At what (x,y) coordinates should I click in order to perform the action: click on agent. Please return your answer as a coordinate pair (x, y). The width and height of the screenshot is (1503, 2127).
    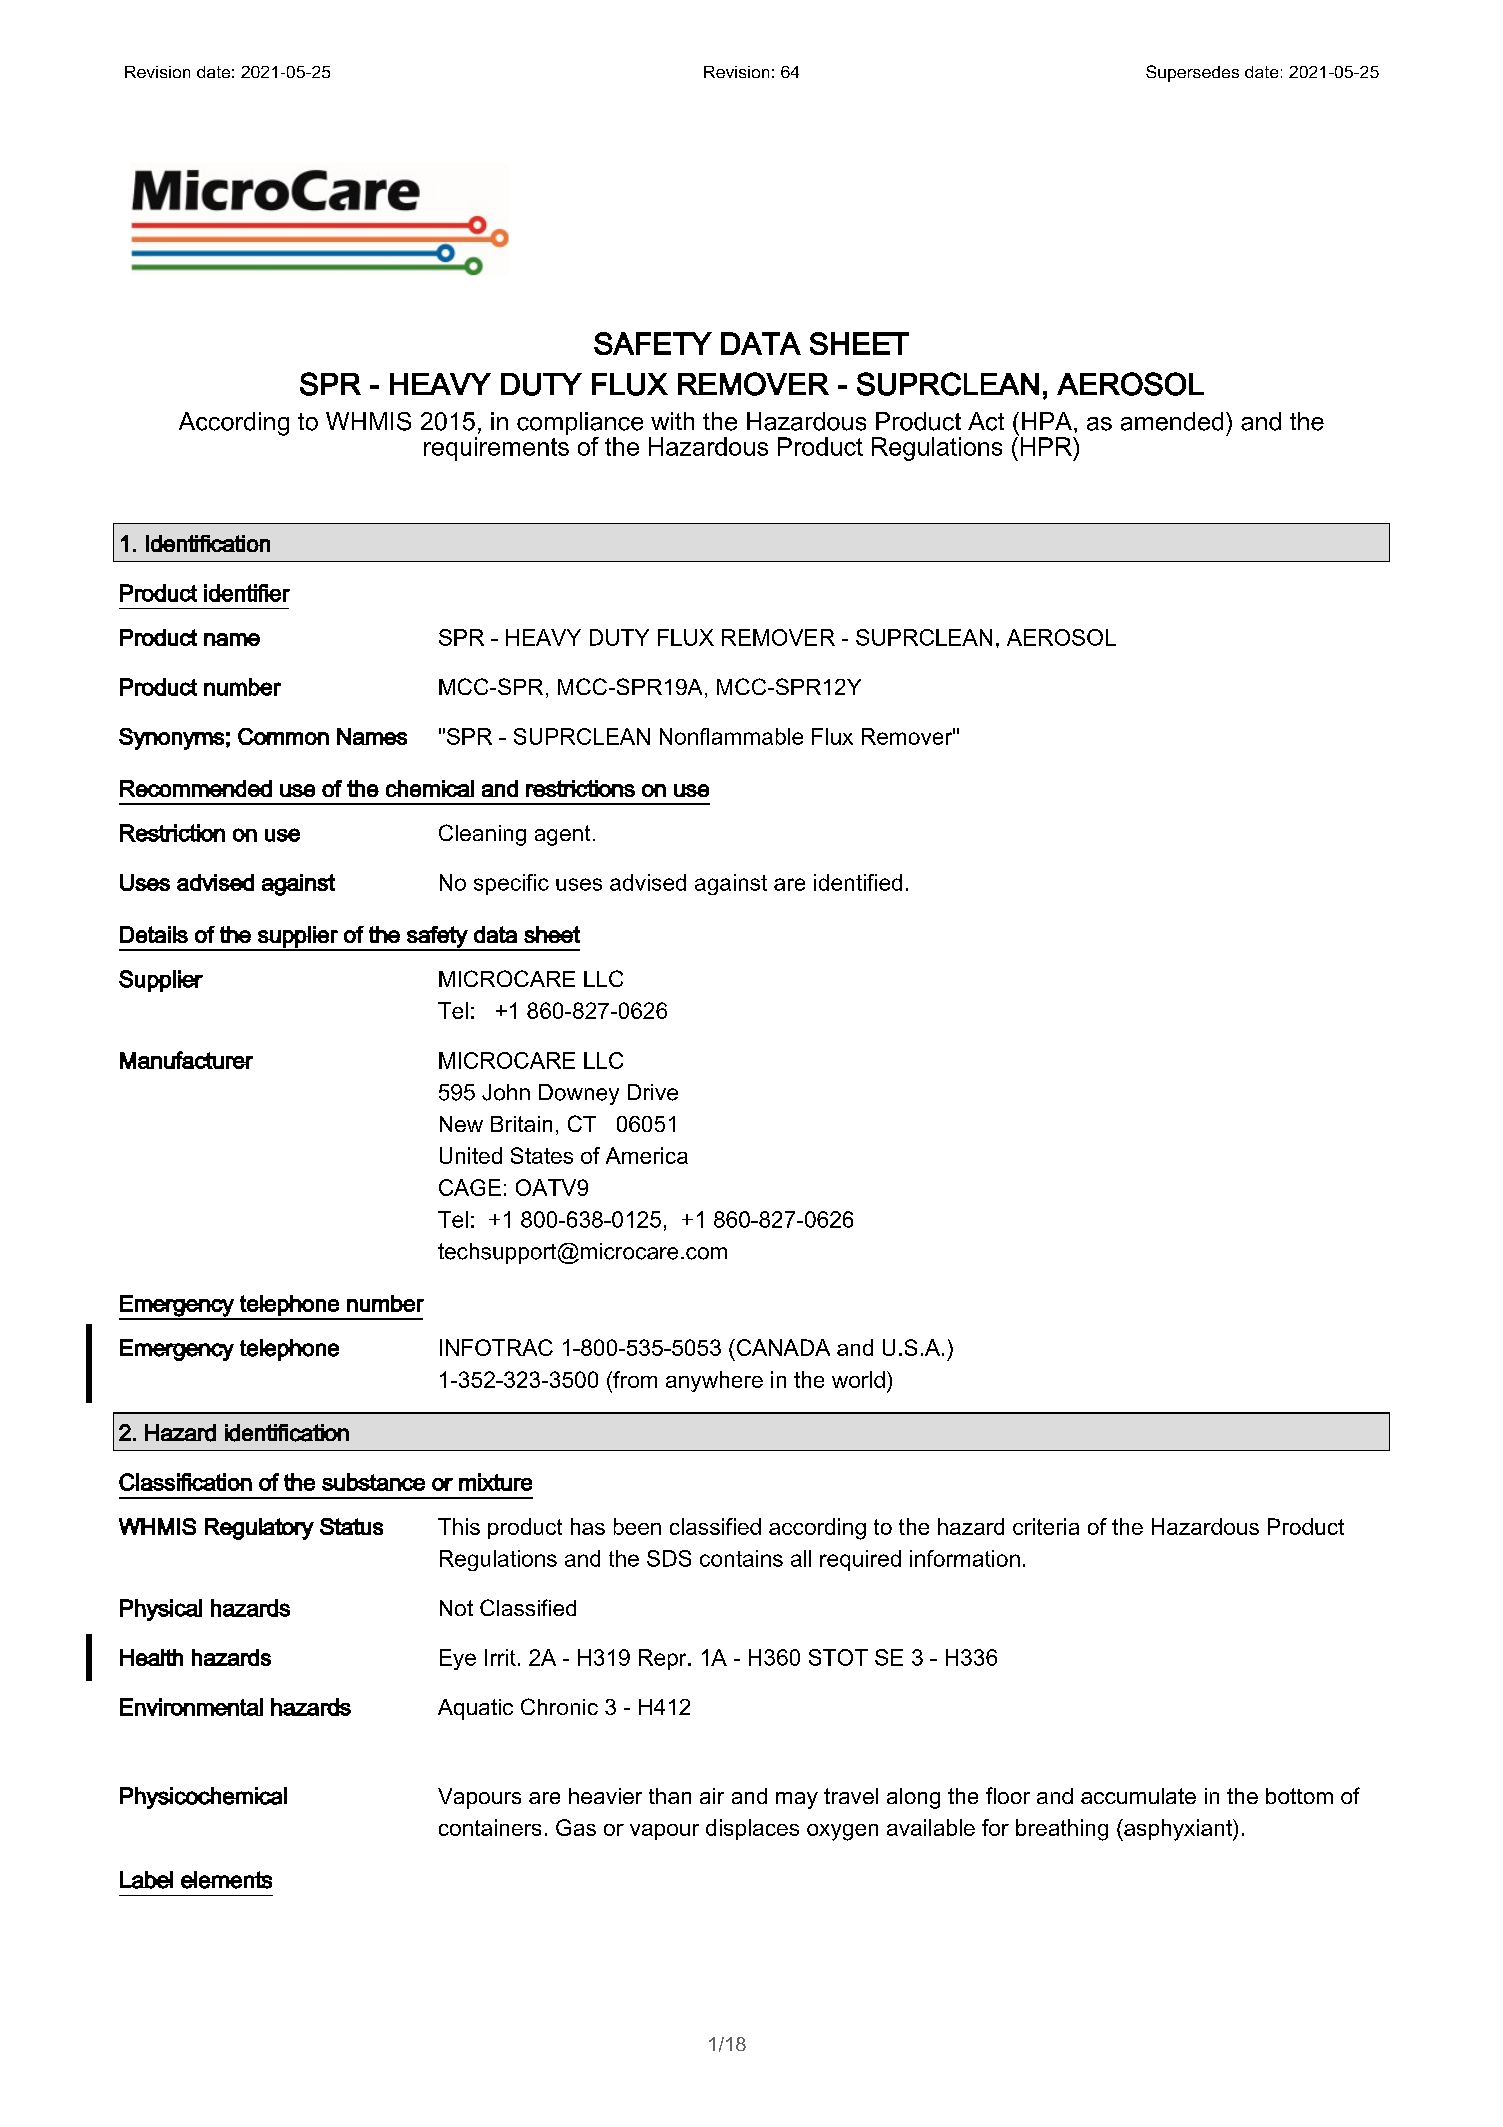
    Looking at the image, I should click on (562, 835).
